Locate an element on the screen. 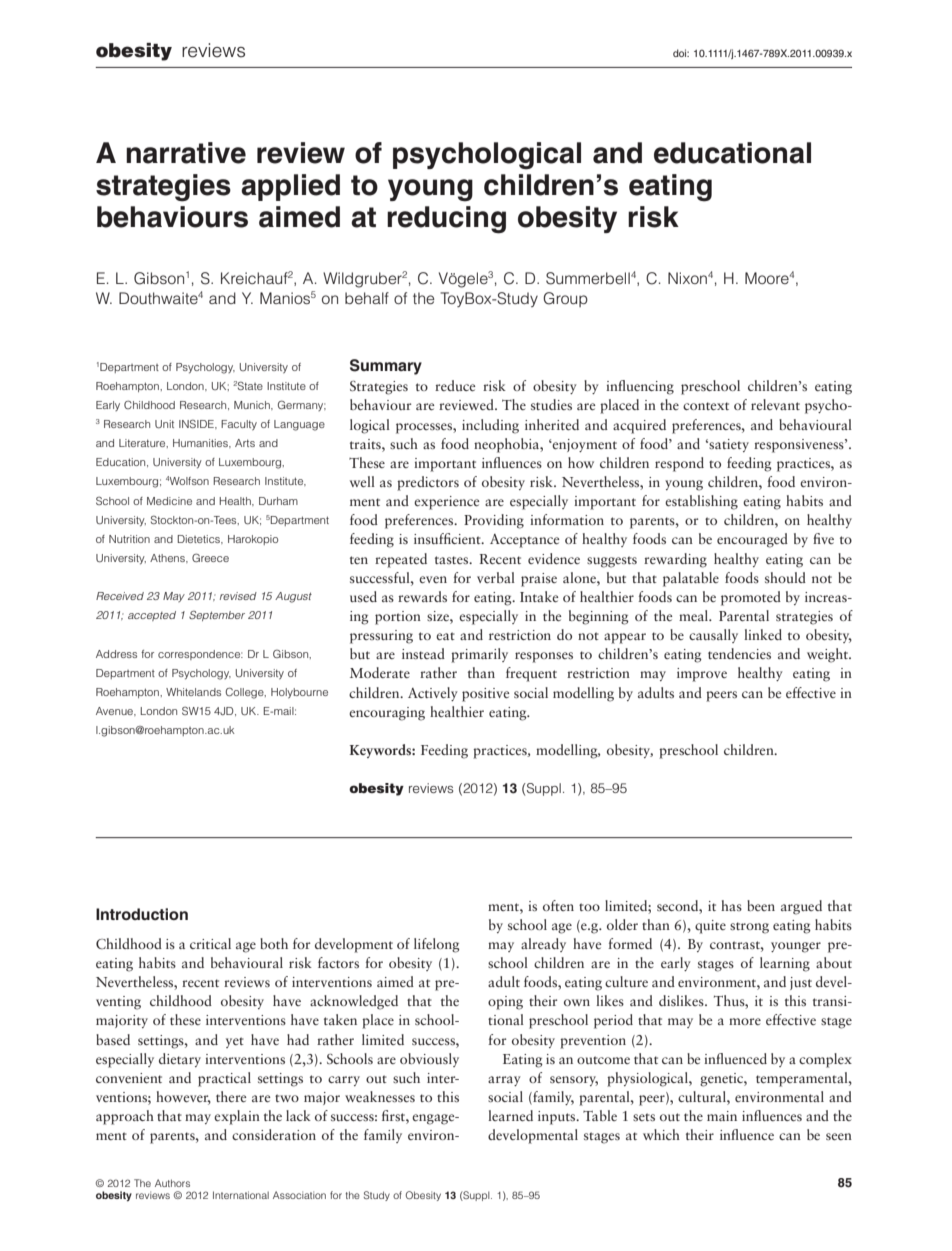  Authors is located at coordinates (172, 1183).
